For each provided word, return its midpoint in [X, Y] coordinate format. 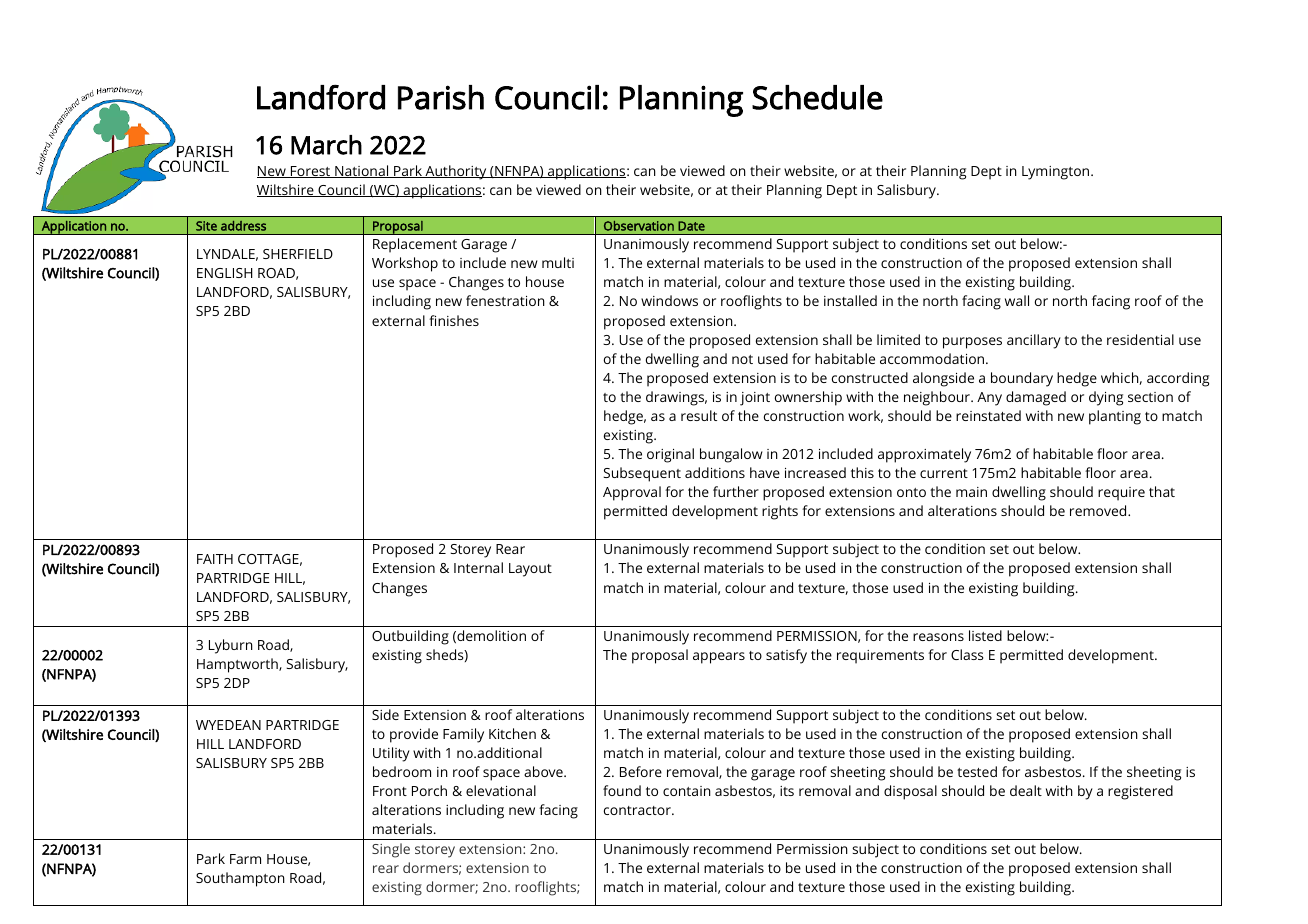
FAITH [215, 559]
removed [1099, 510]
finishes [454, 320]
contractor [638, 810]
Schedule [817, 97]
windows [669, 300]
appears [719, 658]
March [326, 145]
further [736, 491]
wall [1017, 300]
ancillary [1034, 341]
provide [414, 735]
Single [391, 850]
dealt [1026, 790]
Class [967, 654]
